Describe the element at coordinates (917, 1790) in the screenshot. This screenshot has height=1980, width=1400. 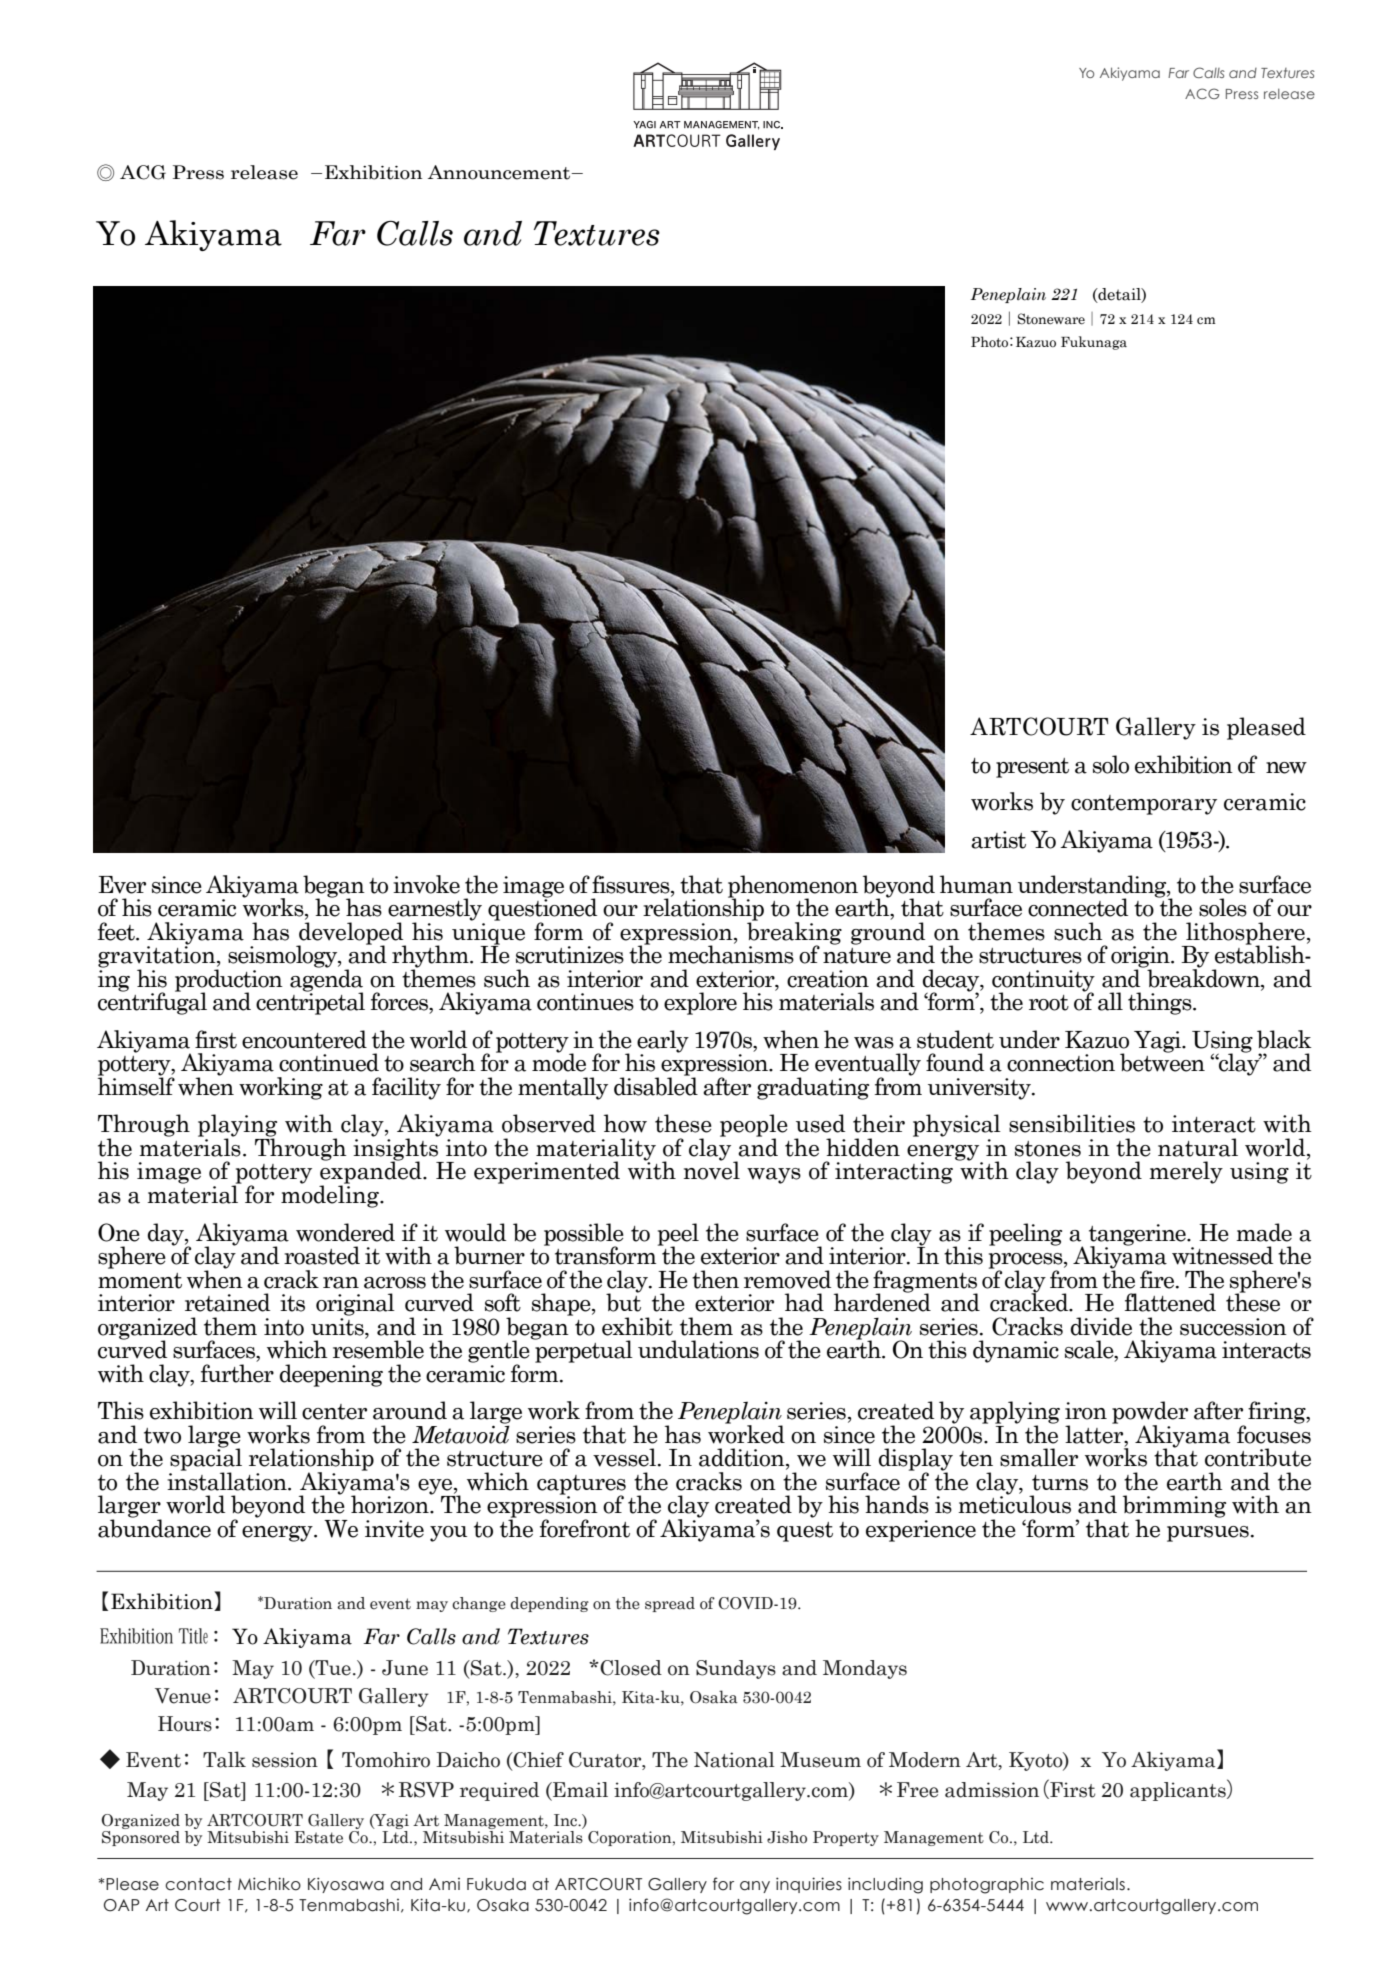
I see `Free` at that location.
